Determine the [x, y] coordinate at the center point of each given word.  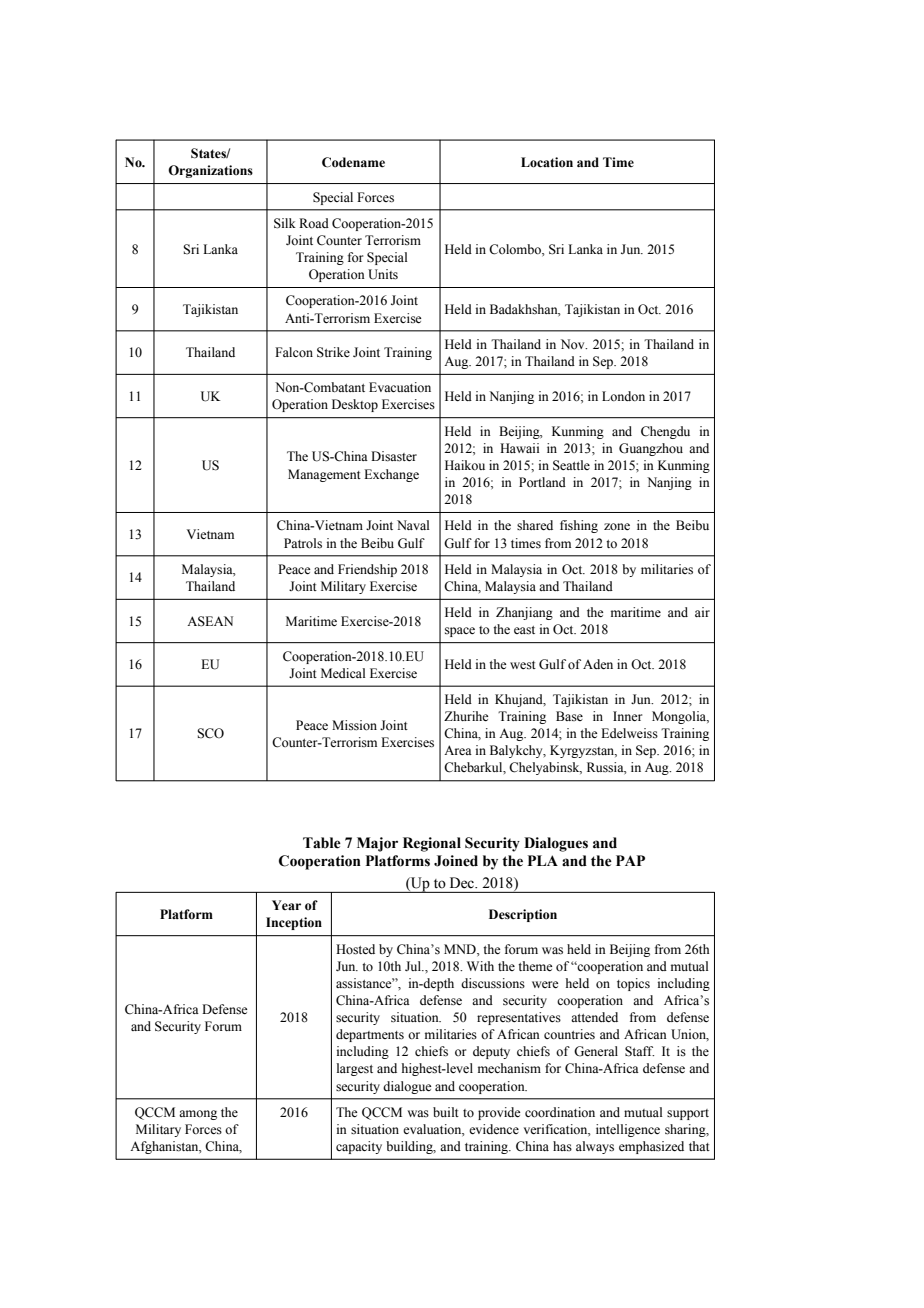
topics [633, 984]
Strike [333, 352]
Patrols [303, 543]
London [623, 396]
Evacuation [400, 387]
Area [458, 750]
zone [617, 527]
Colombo [516, 249]
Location [547, 162]
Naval [413, 525]
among [198, 1115]
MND [461, 949]
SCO [210, 733]
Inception [294, 923]
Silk [285, 223]
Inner [627, 716]
